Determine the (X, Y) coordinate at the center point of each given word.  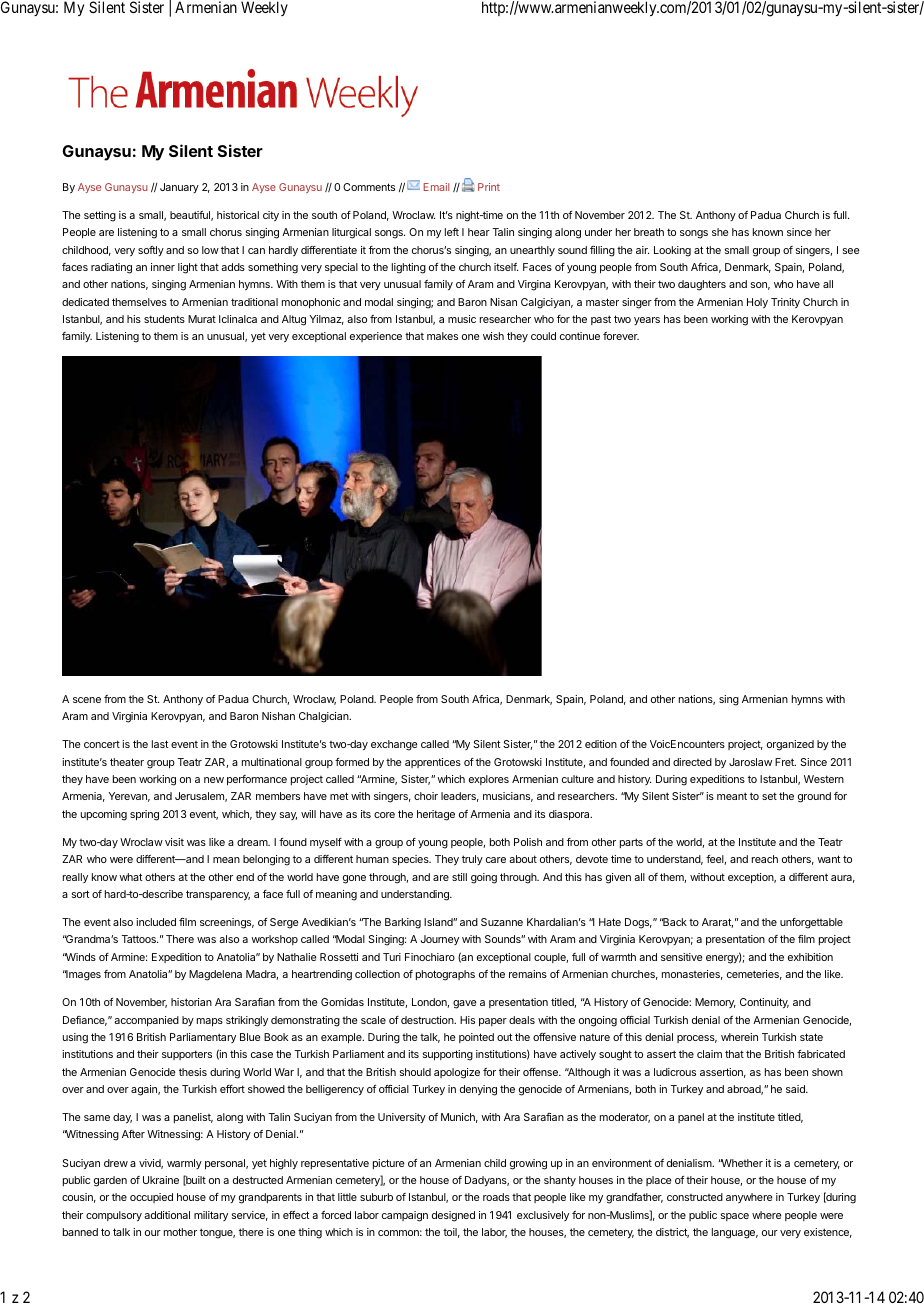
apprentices (433, 763)
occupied (151, 1198)
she (720, 232)
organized (790, 745)
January (179, 188)
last (160, 744)
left (452, 232)
